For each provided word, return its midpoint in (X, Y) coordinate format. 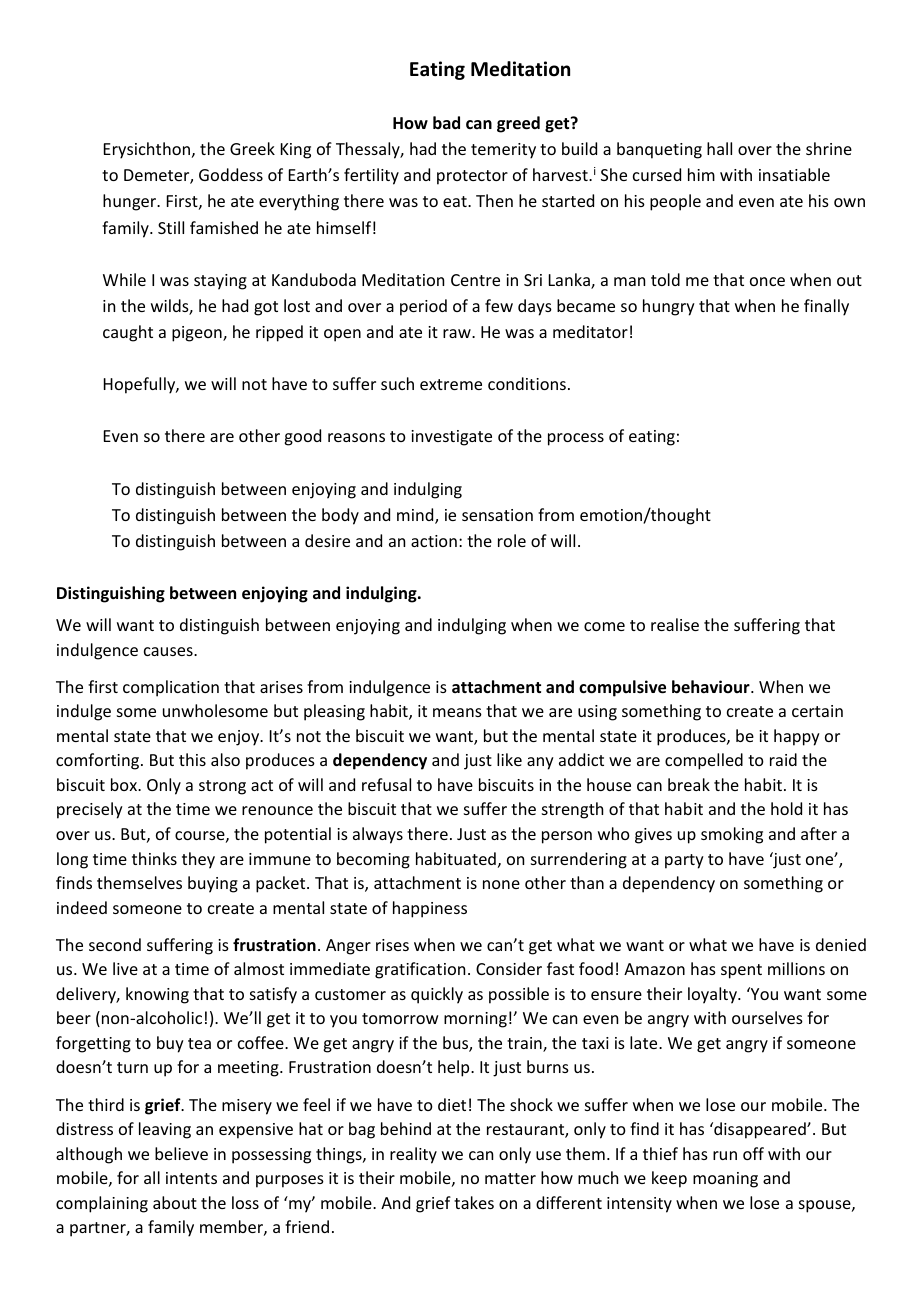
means (457, 712)
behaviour (712, 686)
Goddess (231, 174)
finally (826, 307)
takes (474, 1202)
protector (472, 177)
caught (128, 333)
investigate (451, 438)
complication (171, 688)
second (115, 944)
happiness (430, 909)
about (175, 1202)
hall (719, 148)
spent (741, 971)
